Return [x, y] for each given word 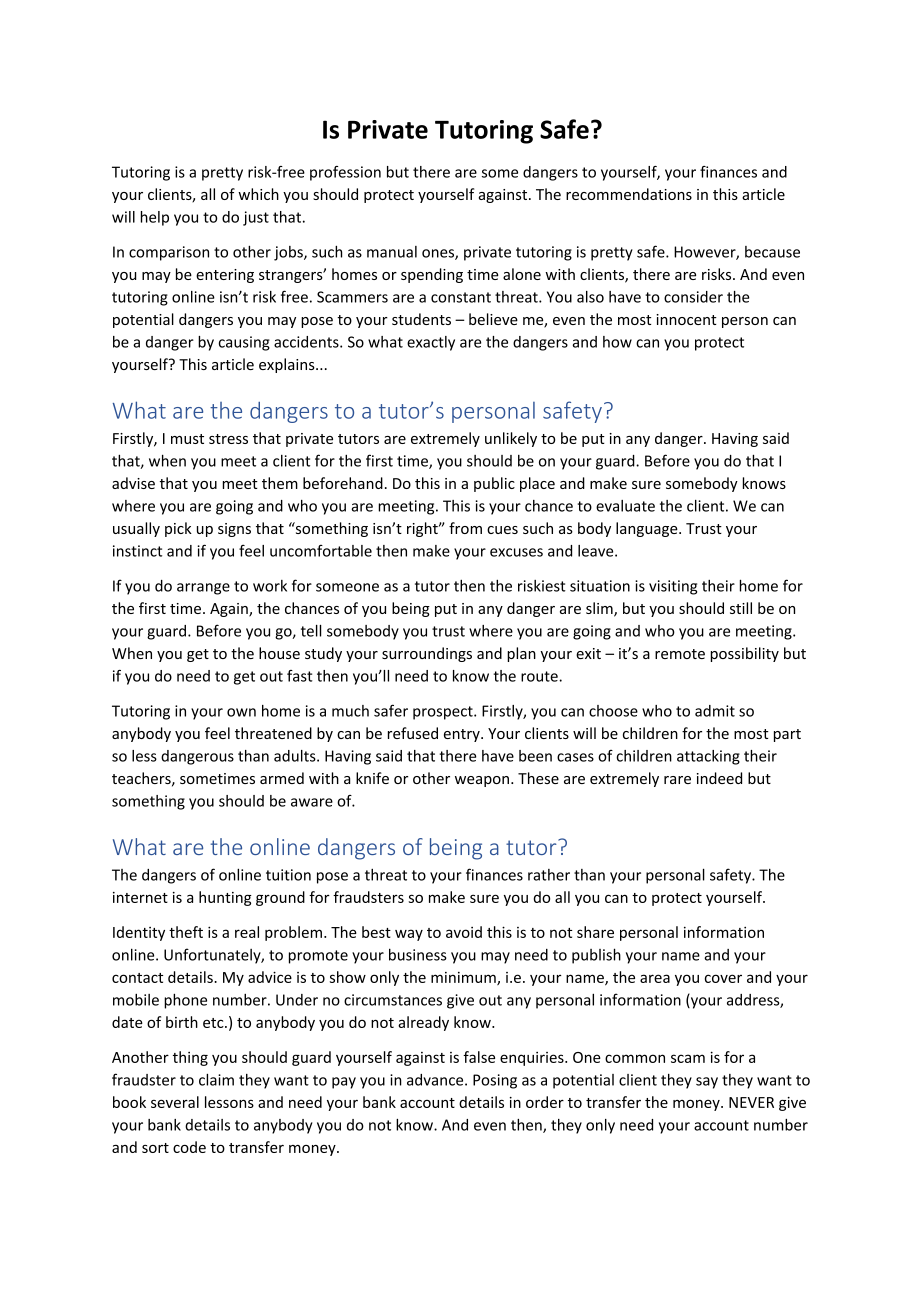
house [279, 653]
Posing [495, 1081]
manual [392, 252]
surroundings [427, 654]
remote [680, 654]
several [175, 1102]
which [258, 194]
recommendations [629, 194]
